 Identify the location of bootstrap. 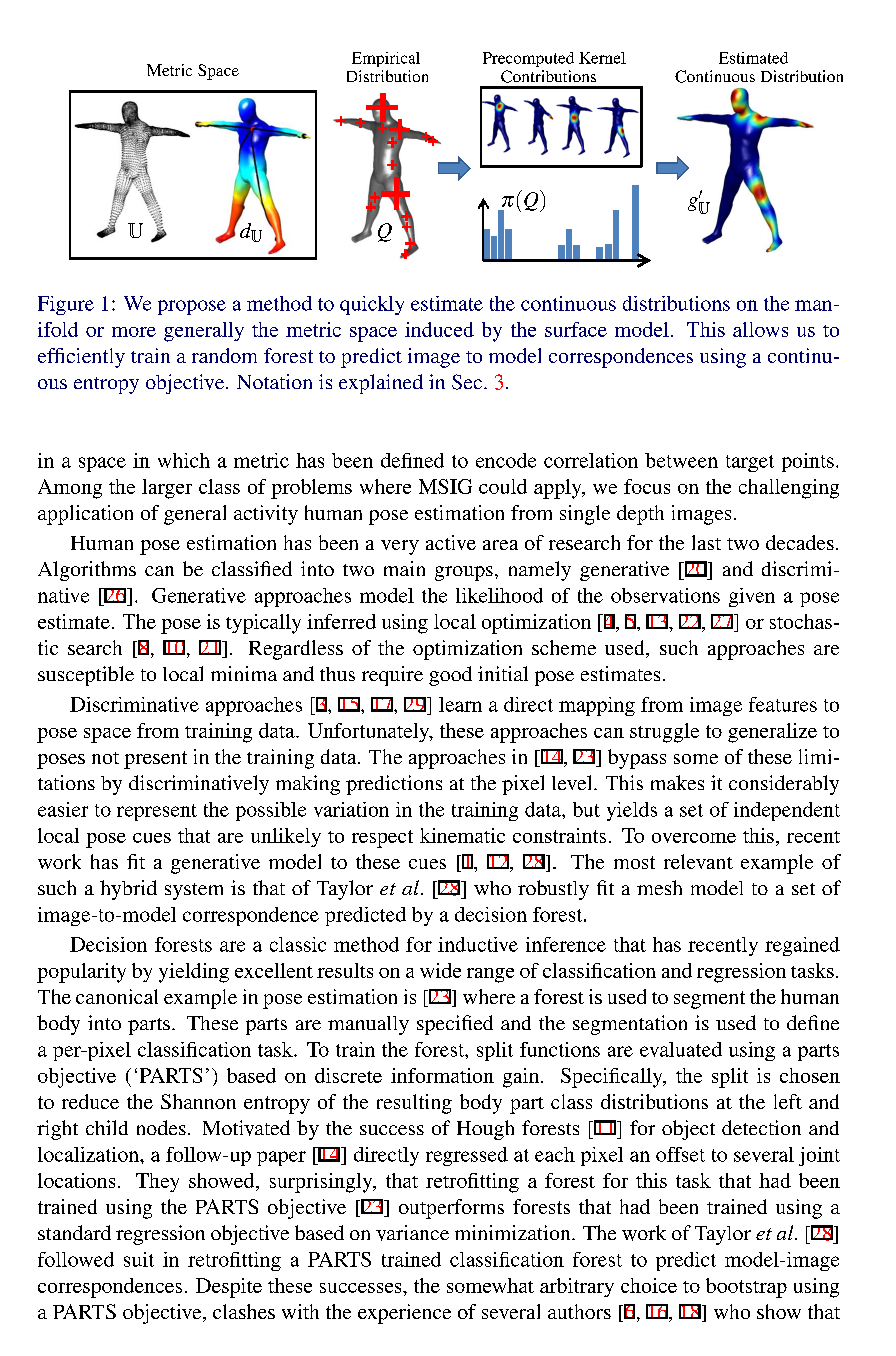
(746, 1288).
